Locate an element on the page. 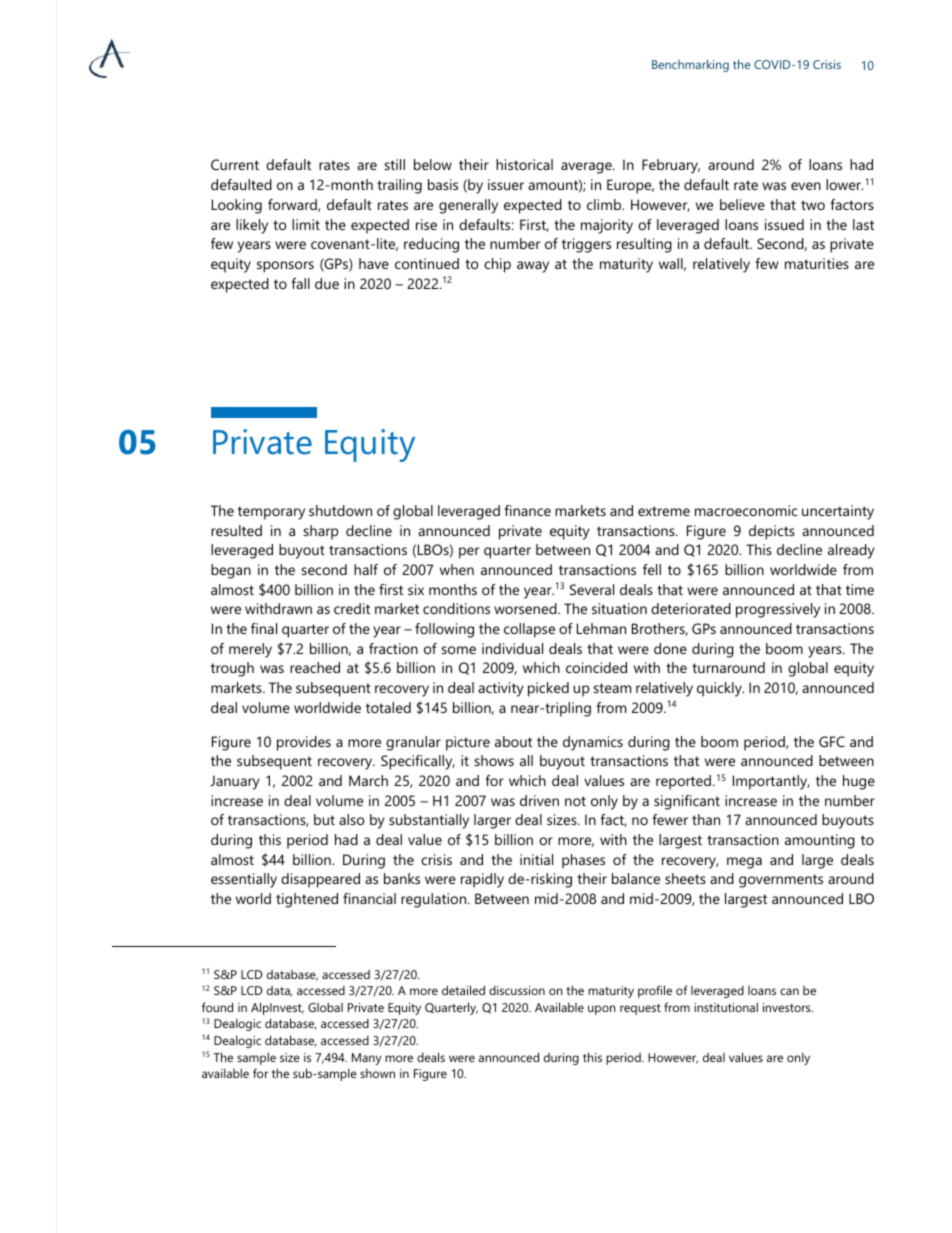 This document has width=952, height=1233. historical is located at coordinates (524, 164).
